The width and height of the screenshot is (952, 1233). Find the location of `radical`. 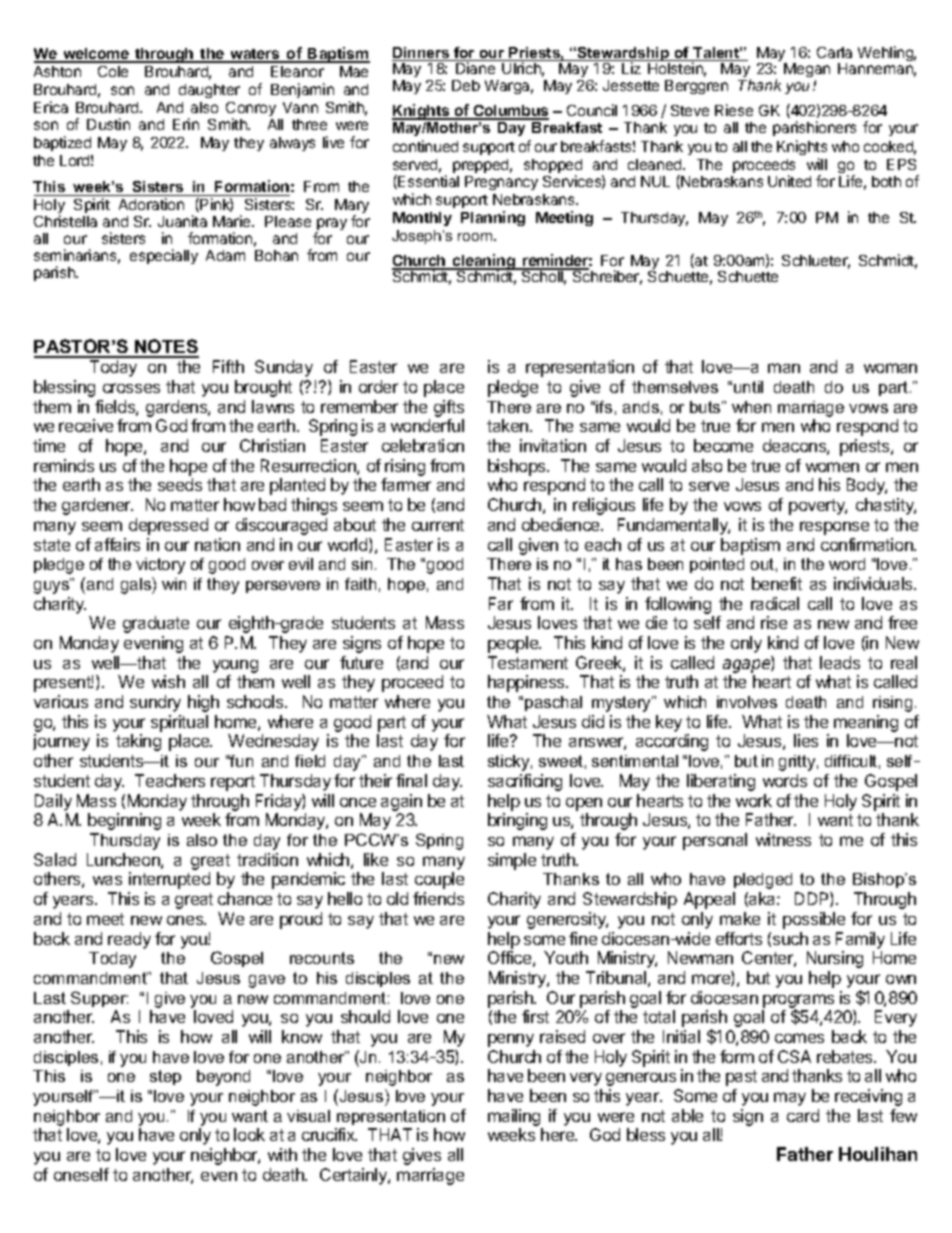

radical is located at coordinates (775, 603).
